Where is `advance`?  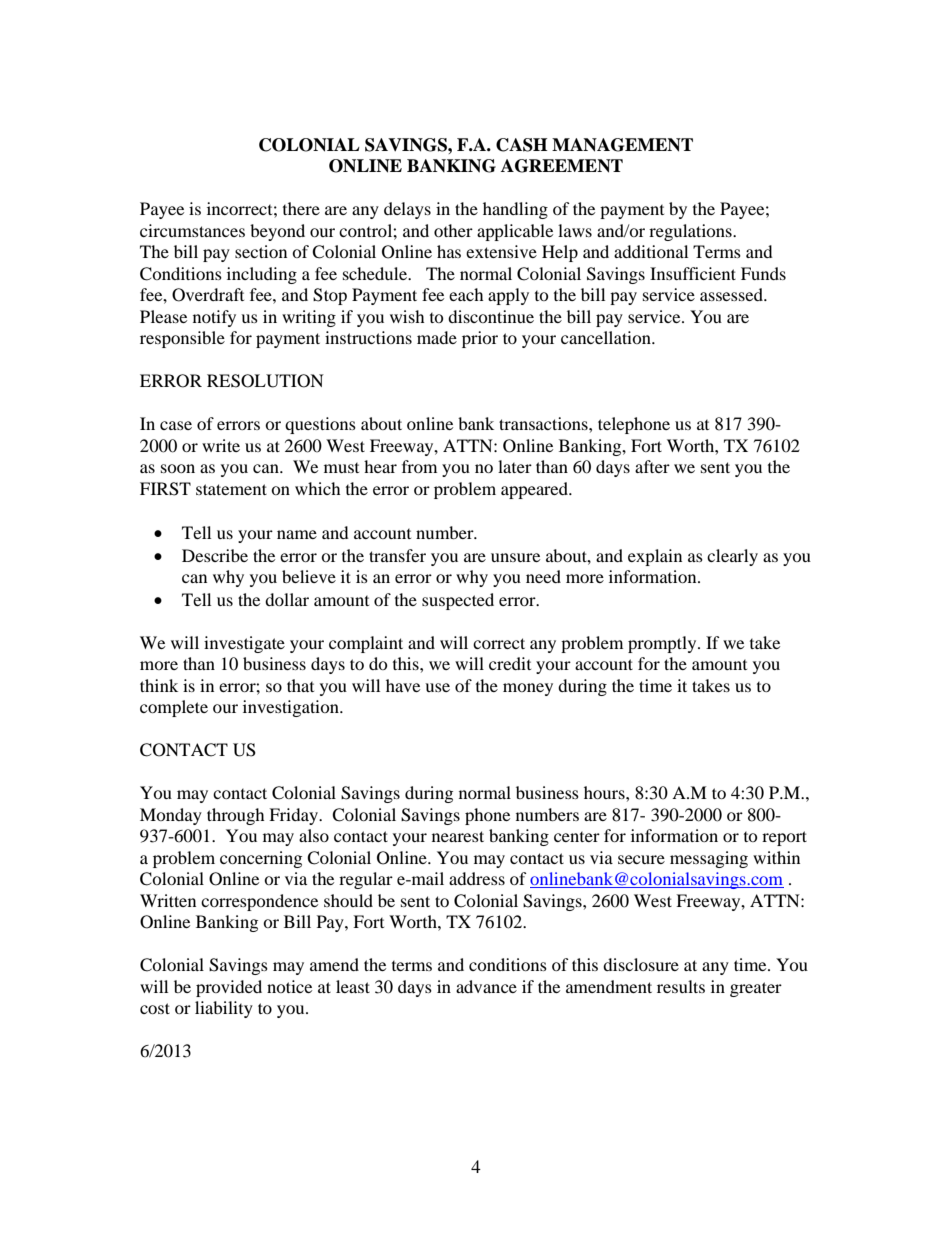 advance is located at coordinates (486, 986).
